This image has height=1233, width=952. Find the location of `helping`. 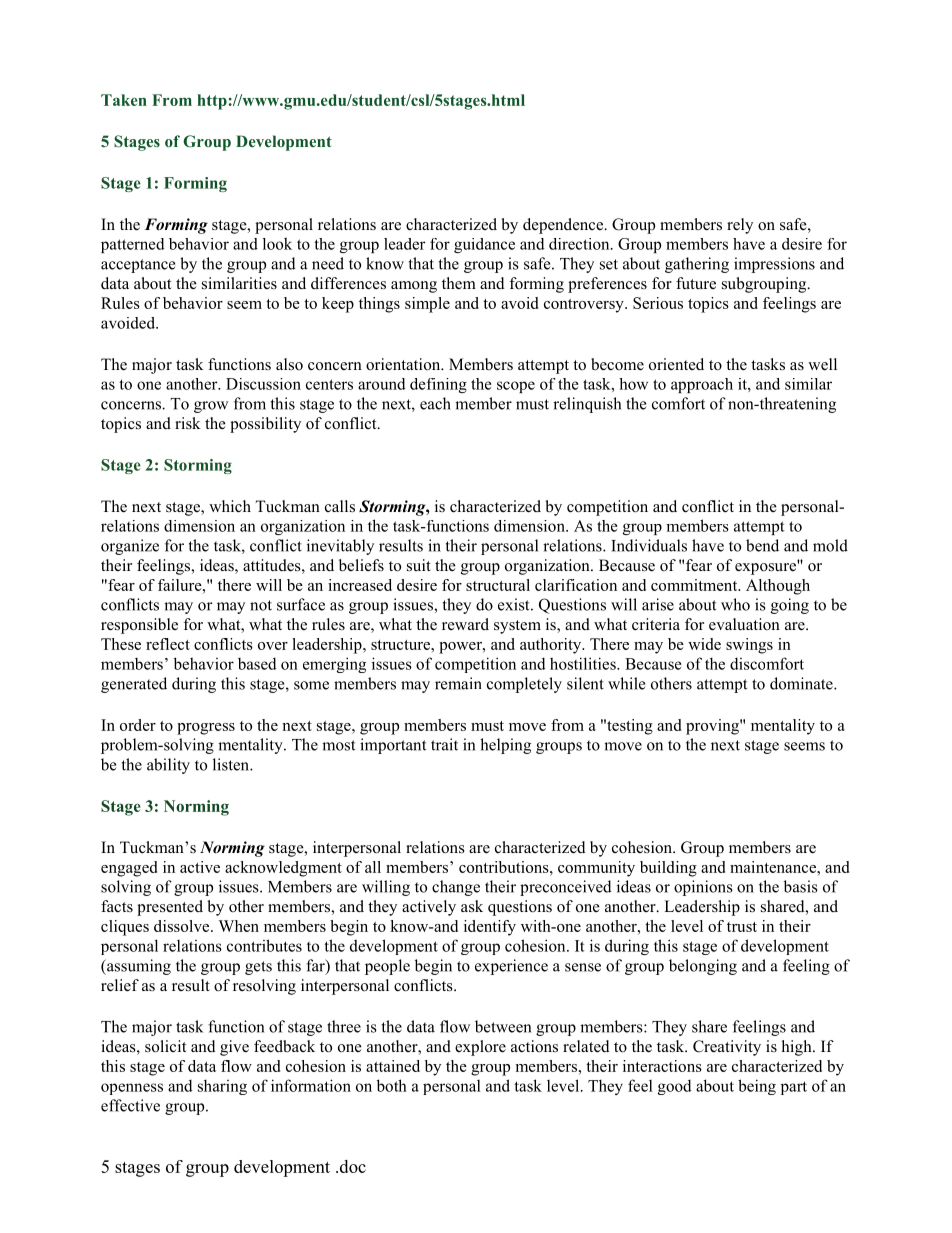

helping is located at coordinates (505, 746).
